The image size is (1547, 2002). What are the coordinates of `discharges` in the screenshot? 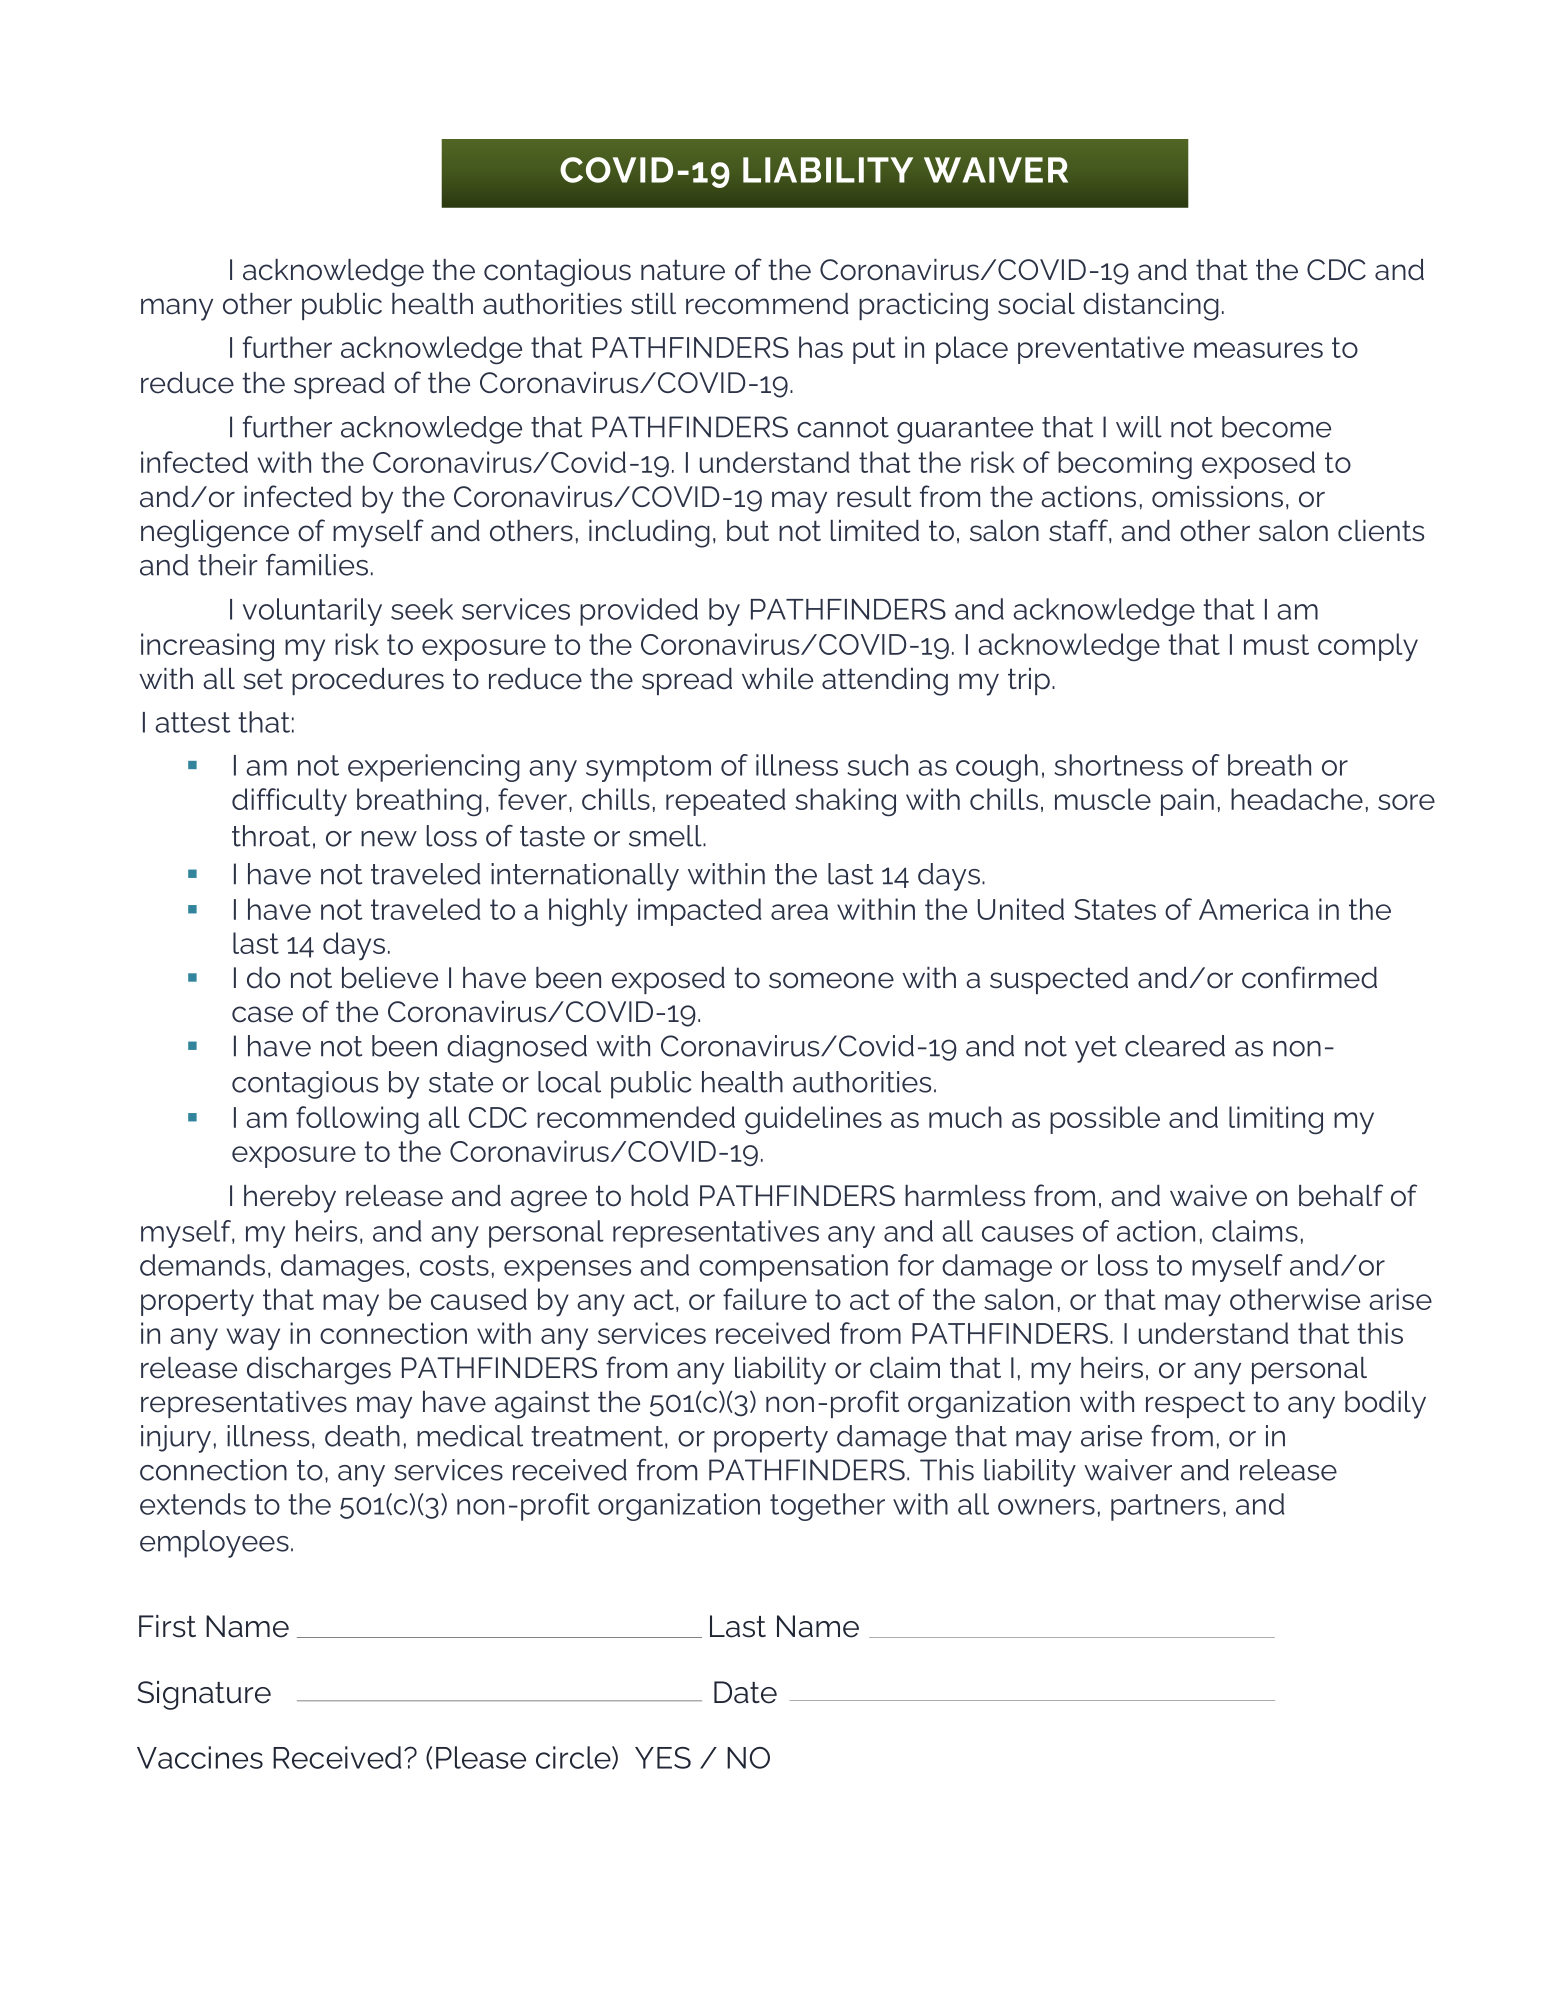 It's located at (319, 1371).
